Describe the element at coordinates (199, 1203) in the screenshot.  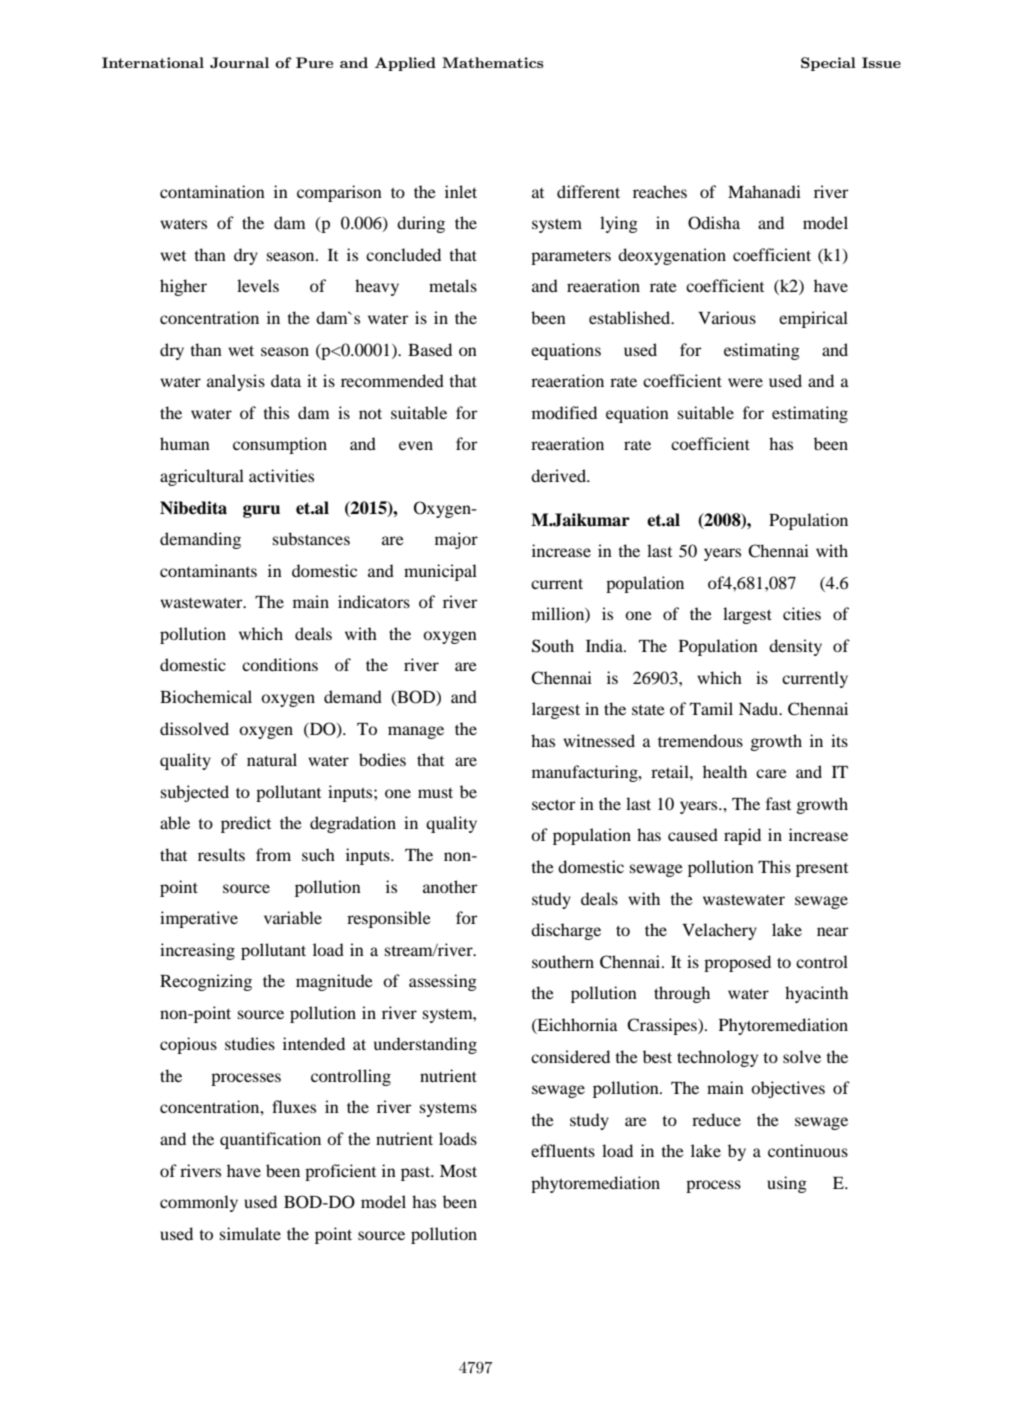
I see `commonly` at that location.
